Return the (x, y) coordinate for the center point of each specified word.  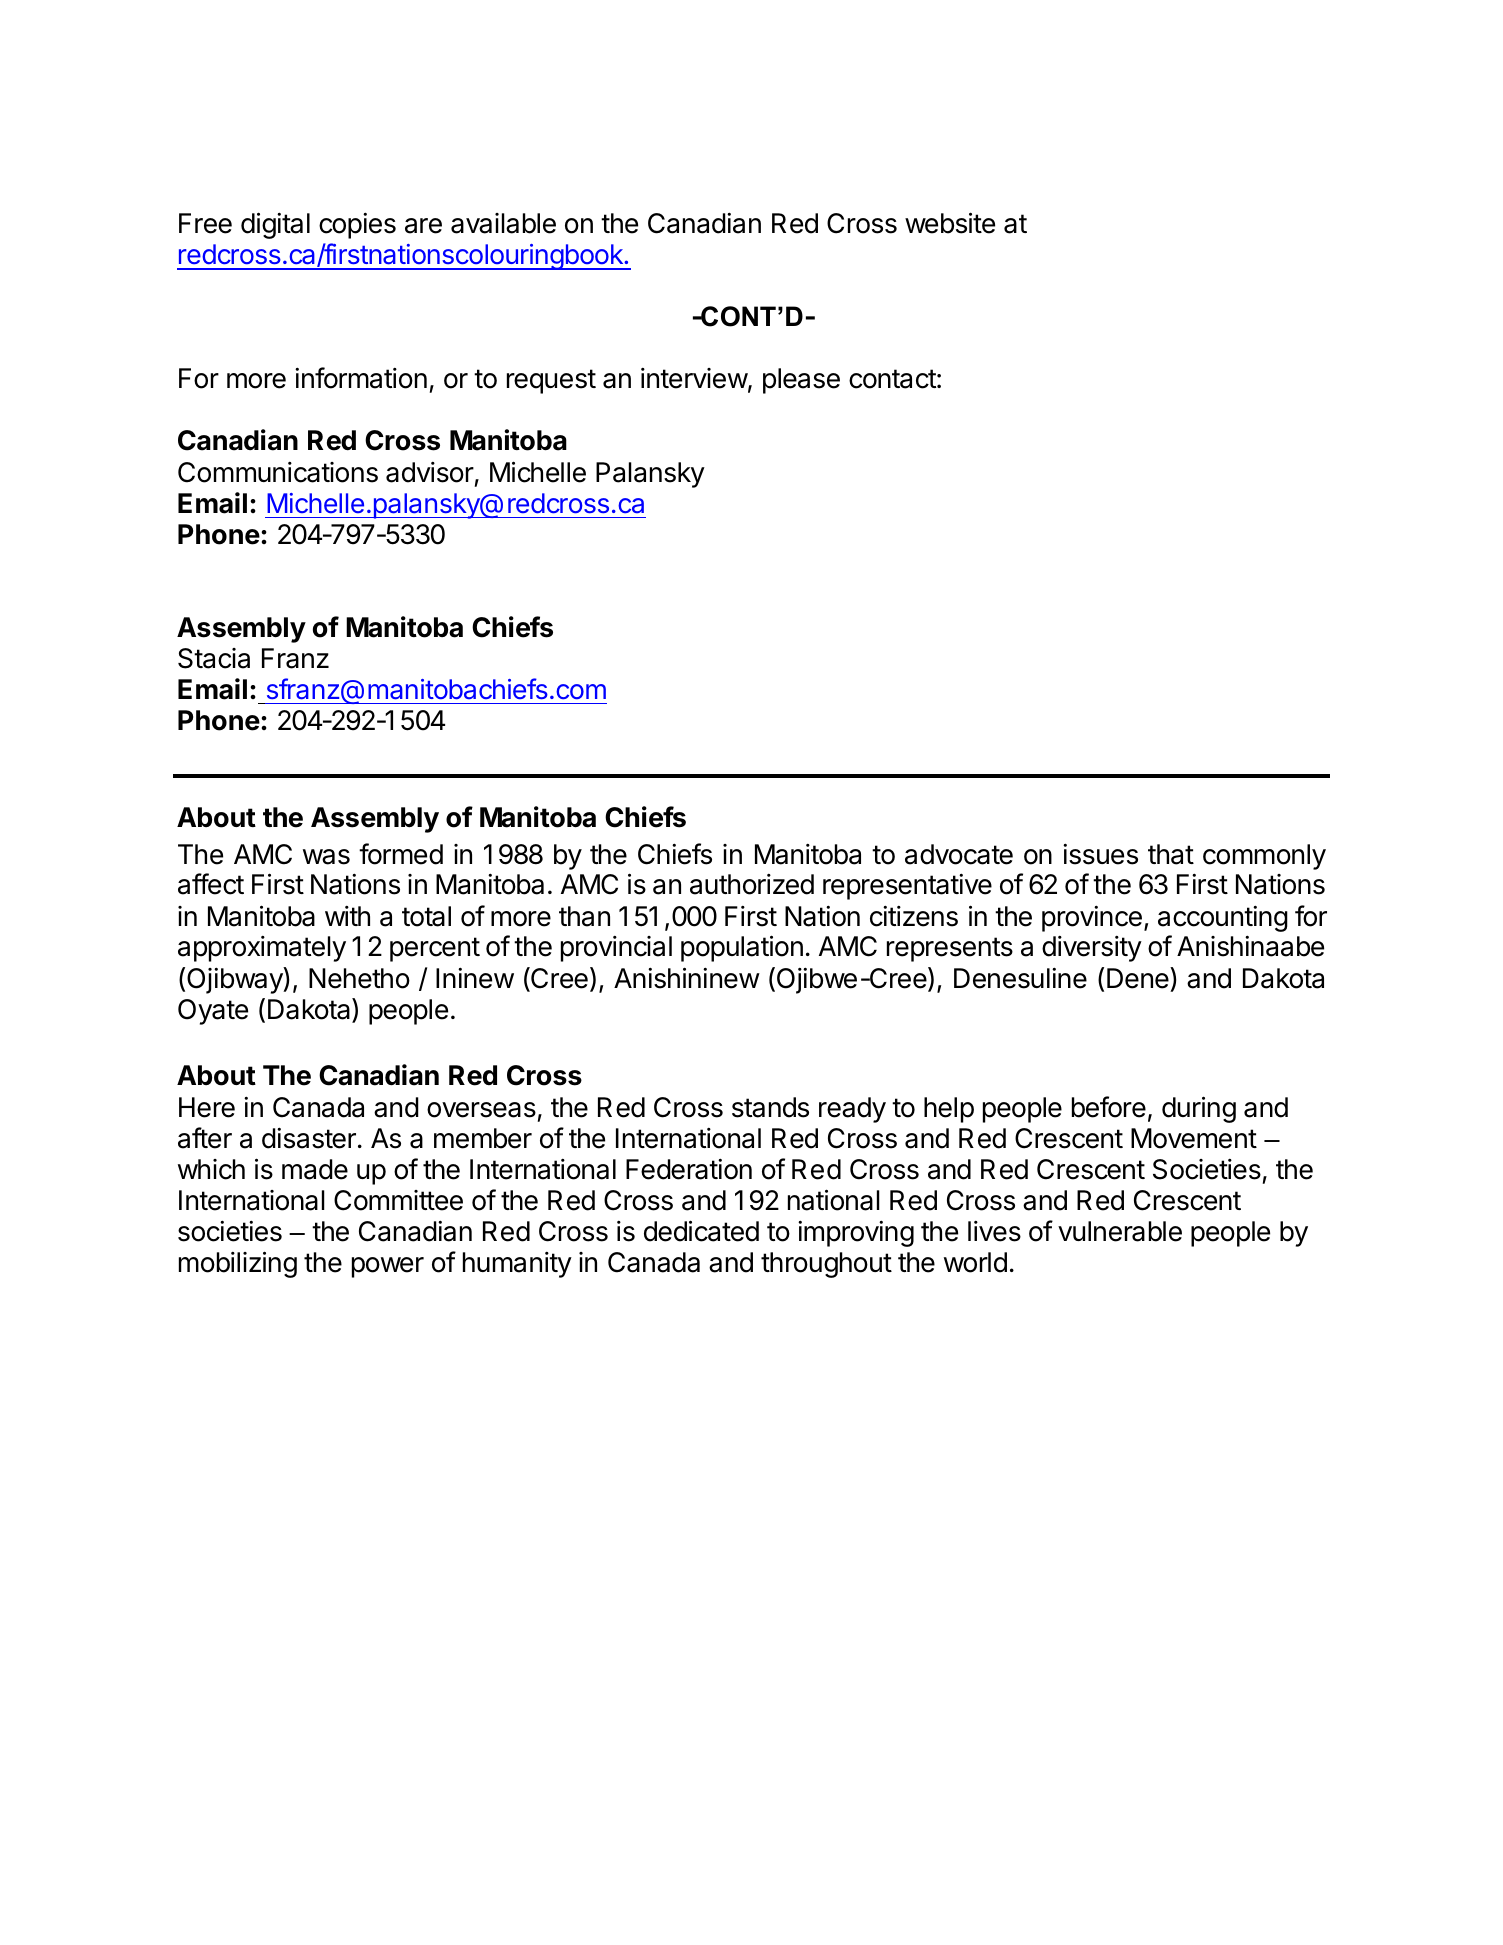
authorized (752, 884)
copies (357, 225)
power (388, 1267)
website (950, 223)
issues (1100, 854)
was (326, 857)
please (801, 381)
